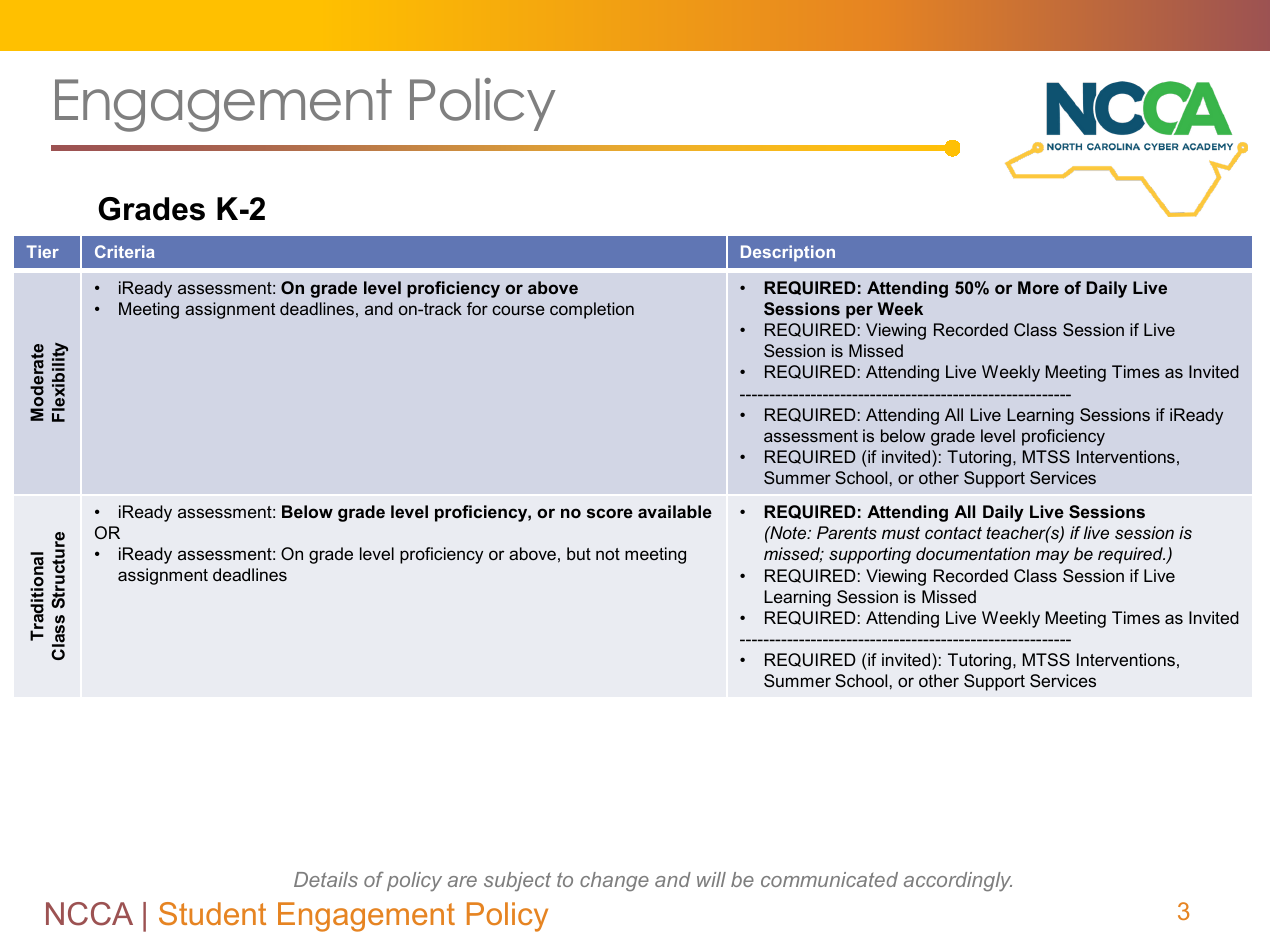  What do you see at coordinates (953, 533) in the screenshot?
I see `contact` at bounding box center [953, 533].
